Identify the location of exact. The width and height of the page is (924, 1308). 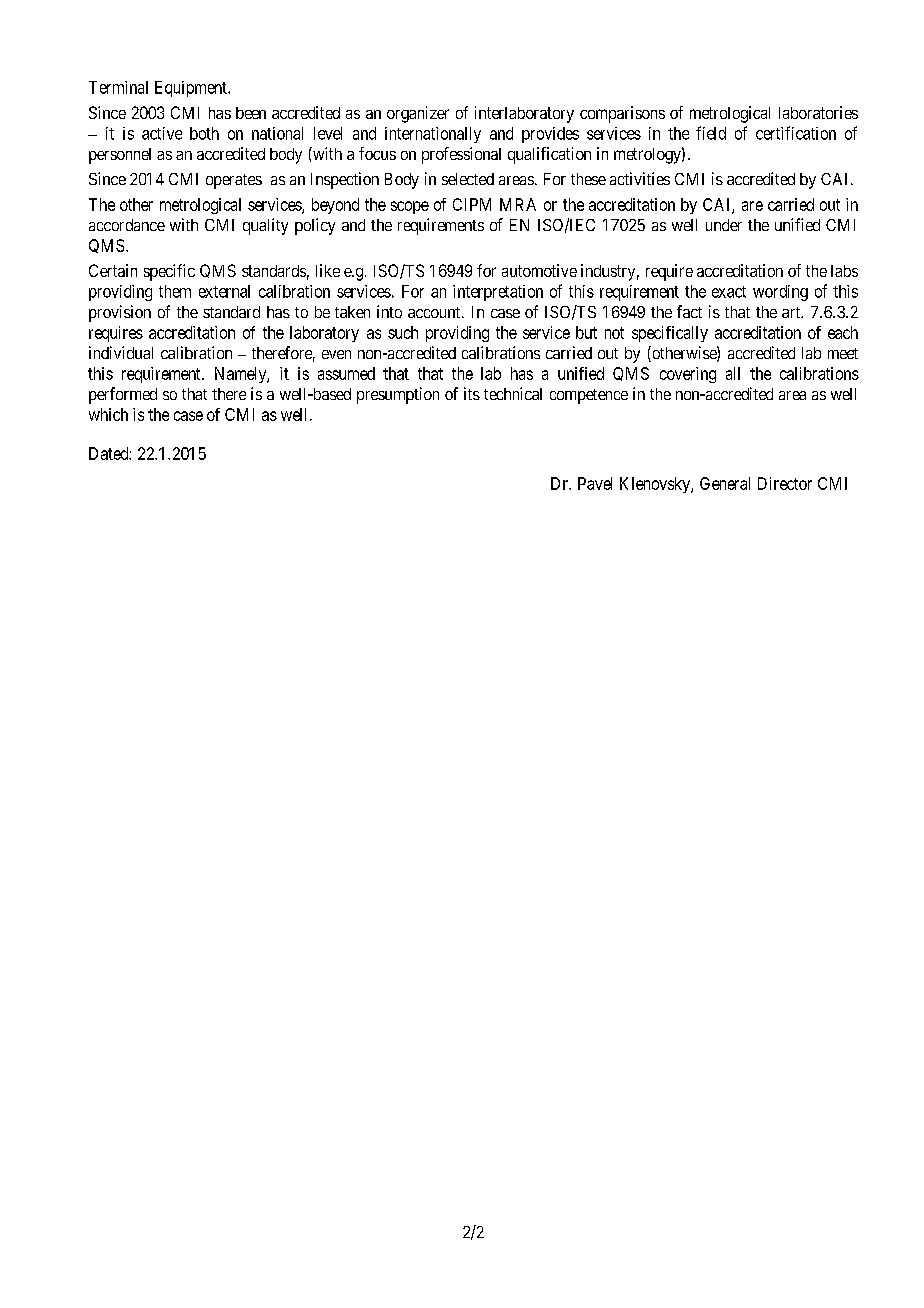
(729, 292).
